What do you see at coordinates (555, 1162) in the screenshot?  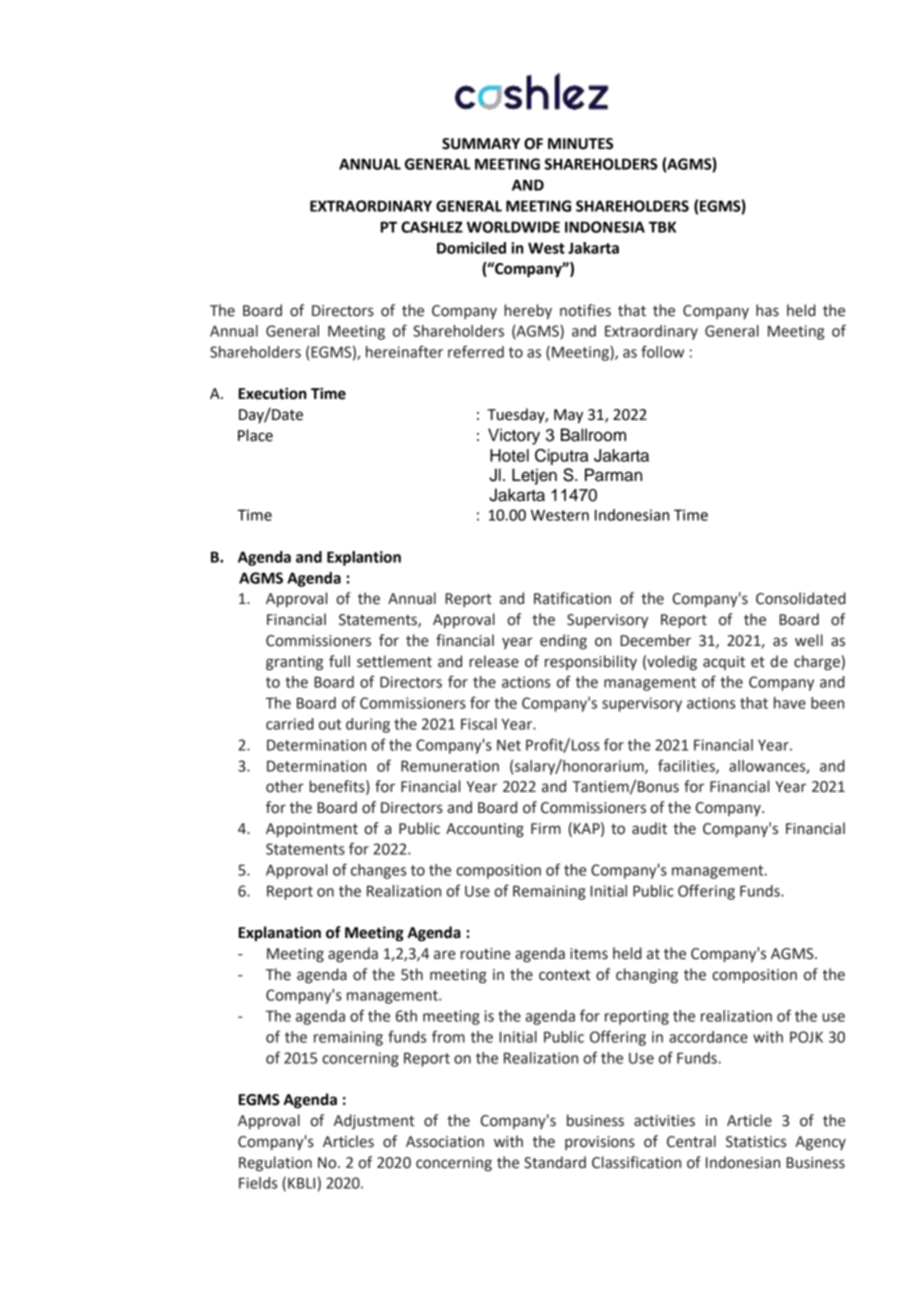 I see `Standard` at bounding box center [555, 1162].
